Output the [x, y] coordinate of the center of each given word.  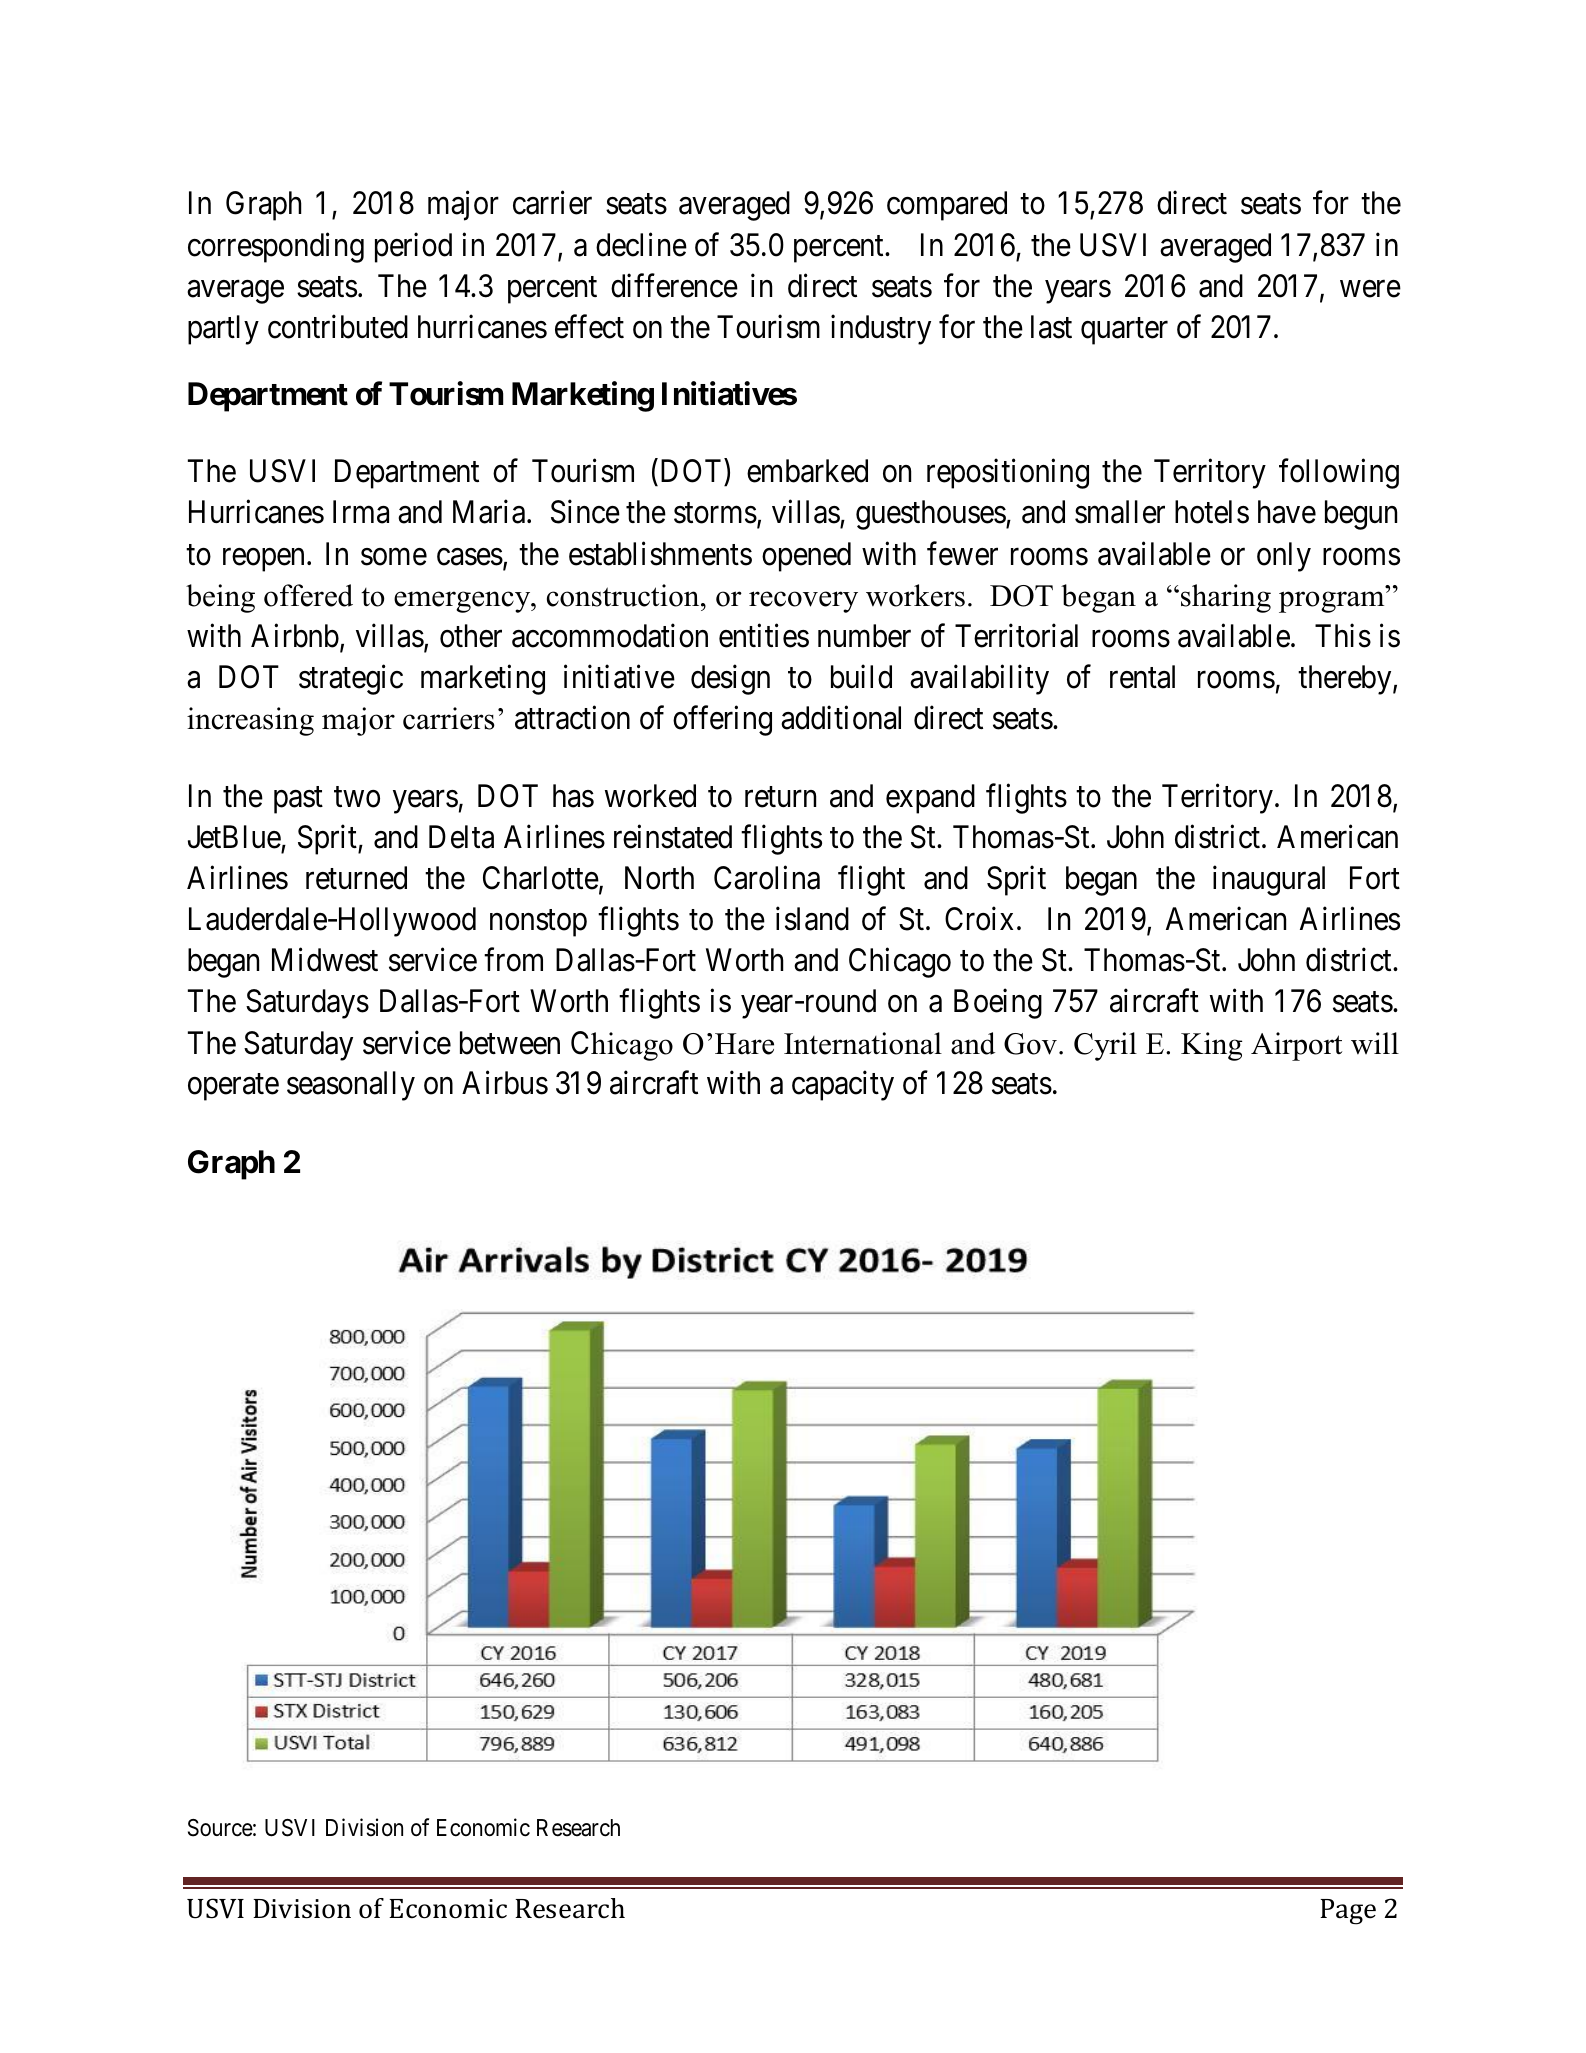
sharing [1226, 598]
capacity [843, 1086]
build [861, 677]
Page [1348, 1912]
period [413, 247]
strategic [351, 680]
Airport [1296, 1046]
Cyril [1105, 1046]
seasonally [351, 1086]
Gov [1030, 1044]
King [1211, 1046]
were [1370, 289]
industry [881, 330]
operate [233, 1087]
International [863, 1043]
